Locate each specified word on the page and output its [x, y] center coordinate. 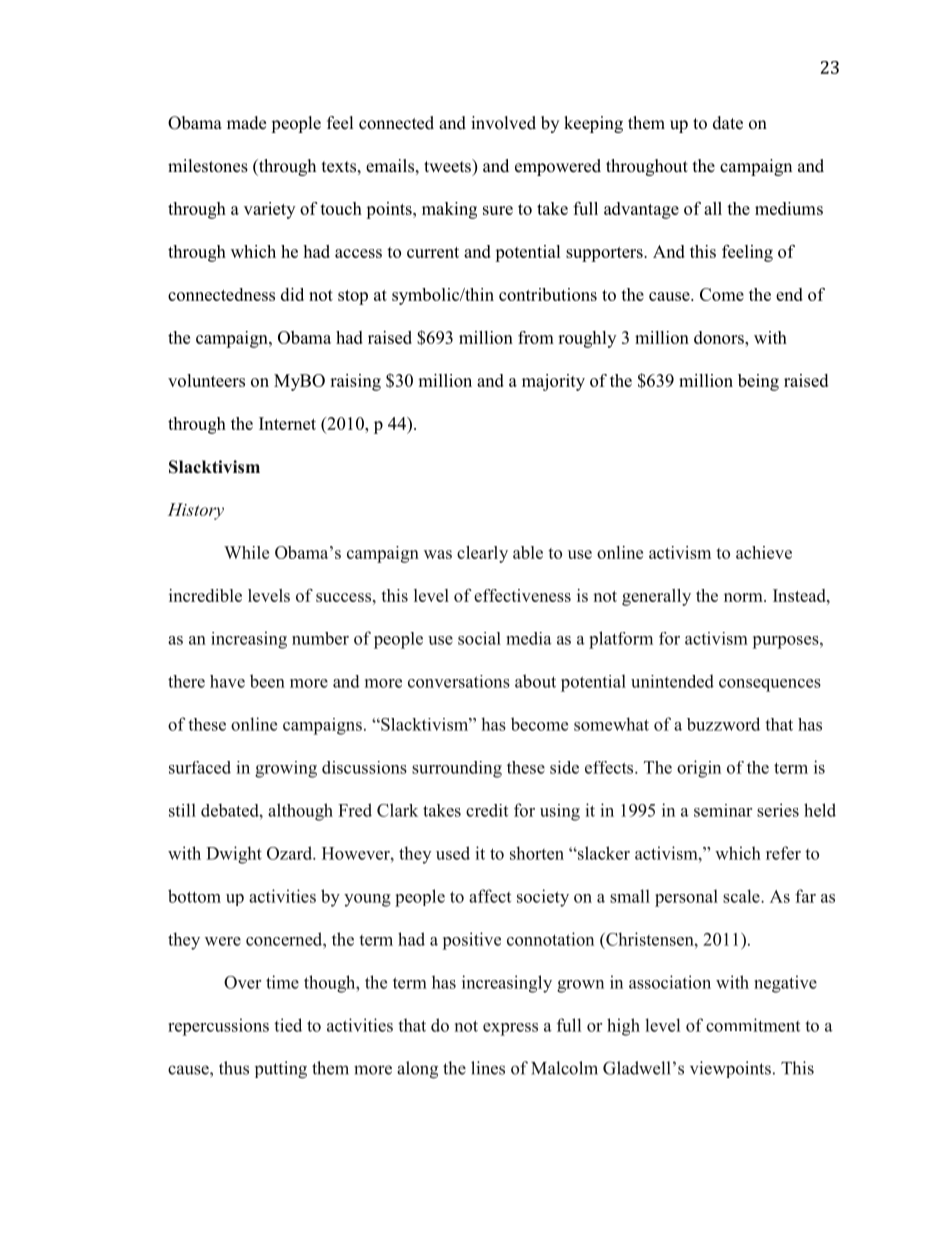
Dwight [234, 855]
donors [720, 337]
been [267, 681]
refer [783, 853]
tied [288, 1025]
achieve [764, 552]
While [246, 552]
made [246, 123]
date [728, 123]
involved [503, 123]
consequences [770, 685]
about [535, 681]
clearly [482, 554]
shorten [537, 853]
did [292, 294]
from [536, 337]
